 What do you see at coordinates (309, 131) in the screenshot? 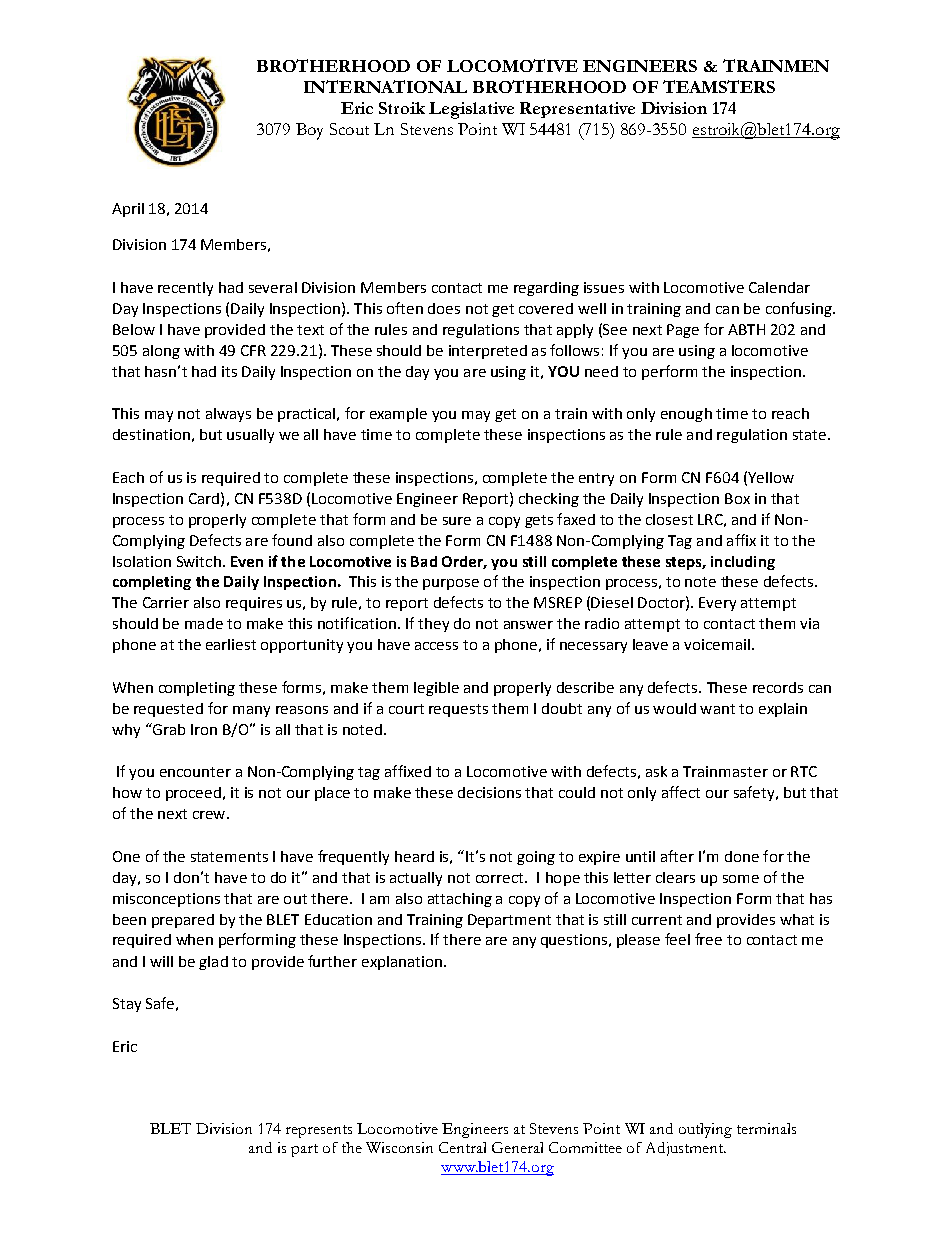
I see `Boy` at bounding box center [309, 131].
